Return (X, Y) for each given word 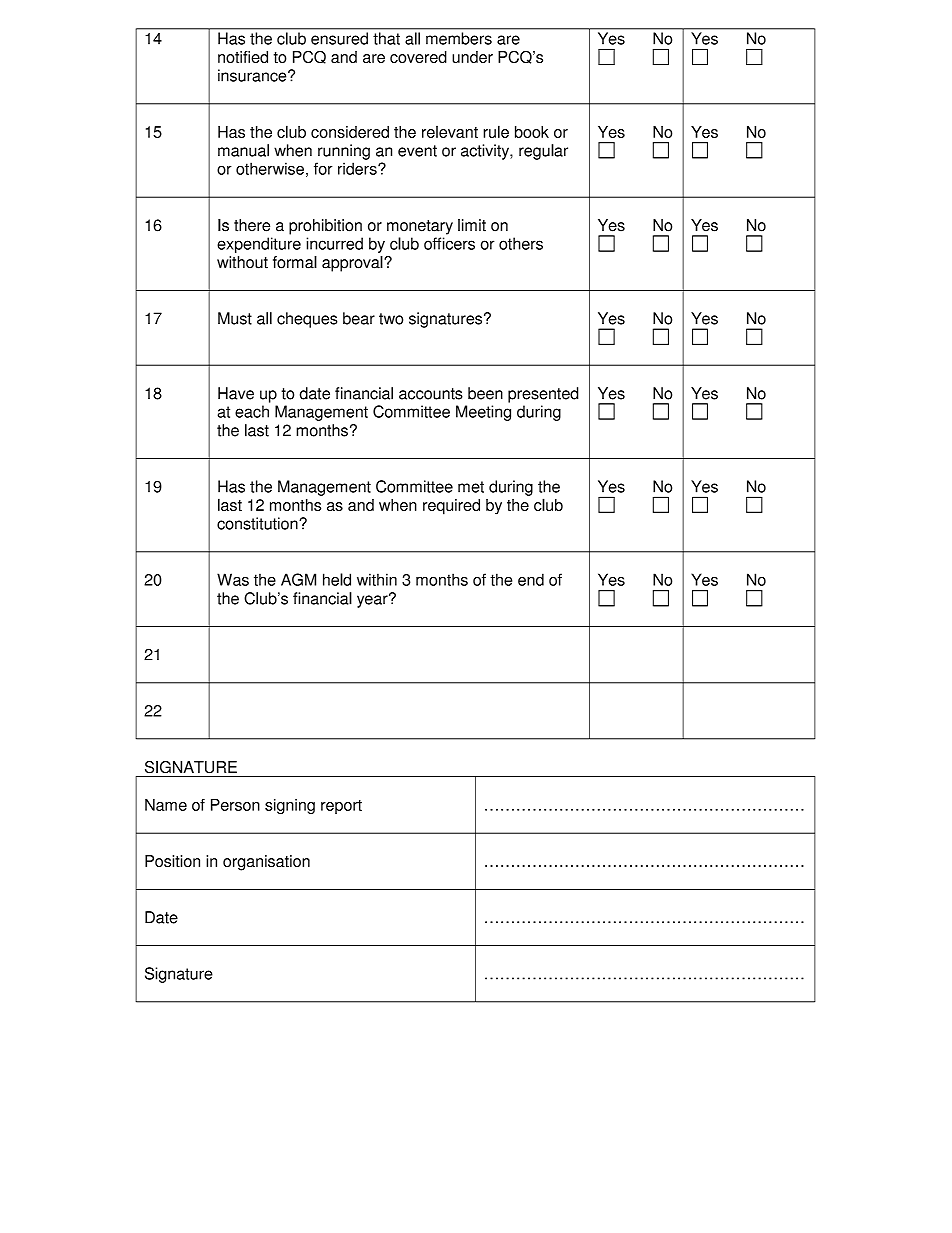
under (472, 57)
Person (235, 805)
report (341, 807)
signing (290, 806)
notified (243, 57)
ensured (339, 38)
